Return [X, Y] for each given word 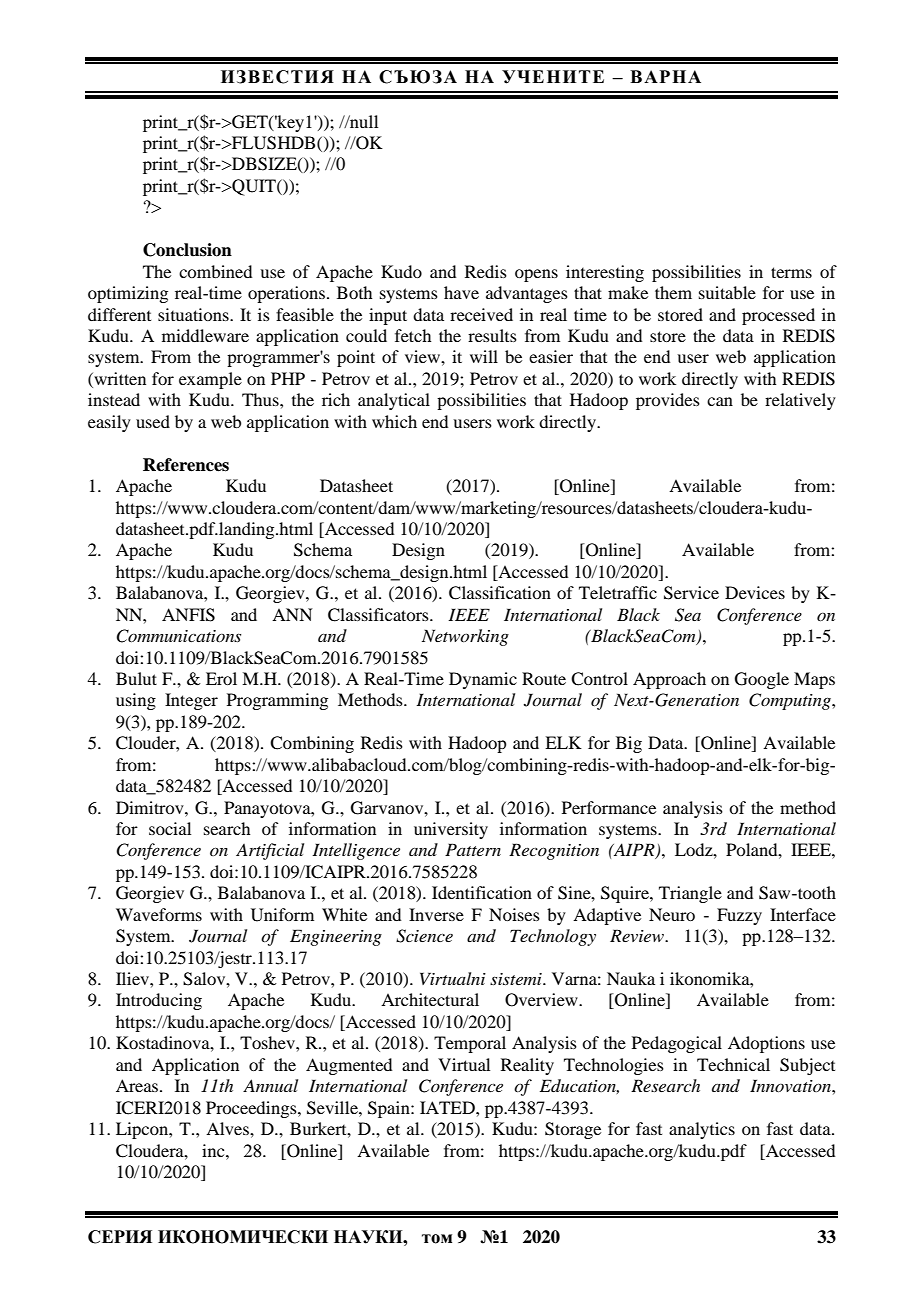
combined [215, 271]
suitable [727, 292]
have [461, 292]
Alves [228, 1128]
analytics [702, 1130]
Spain [390, 1109]
